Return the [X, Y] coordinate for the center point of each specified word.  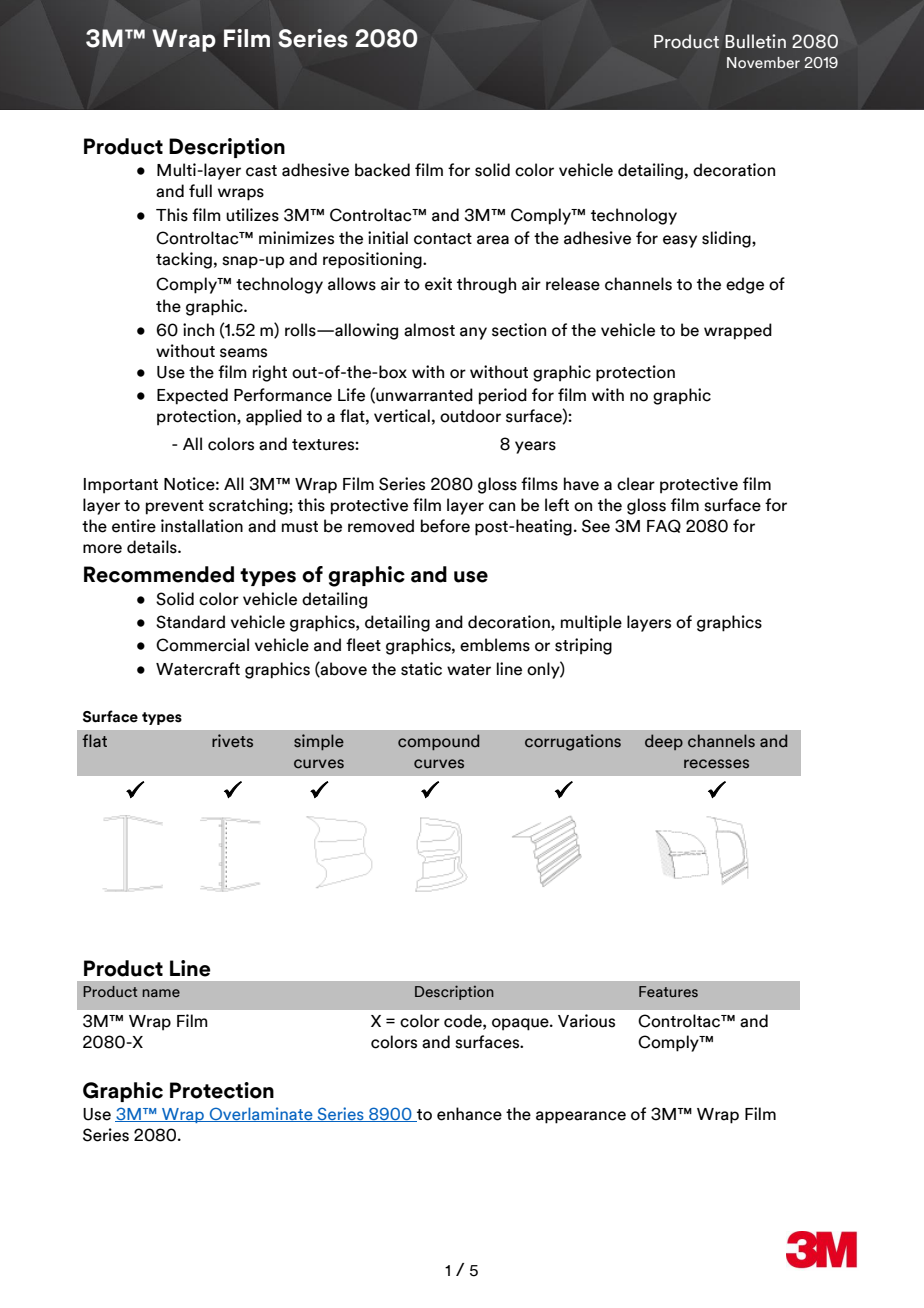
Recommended [159, 574]
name [161, 993]
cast [261, 171]
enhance [469, 1114]
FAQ [664, 526]
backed [382, 170]
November [763, 62]
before [445, 526]
